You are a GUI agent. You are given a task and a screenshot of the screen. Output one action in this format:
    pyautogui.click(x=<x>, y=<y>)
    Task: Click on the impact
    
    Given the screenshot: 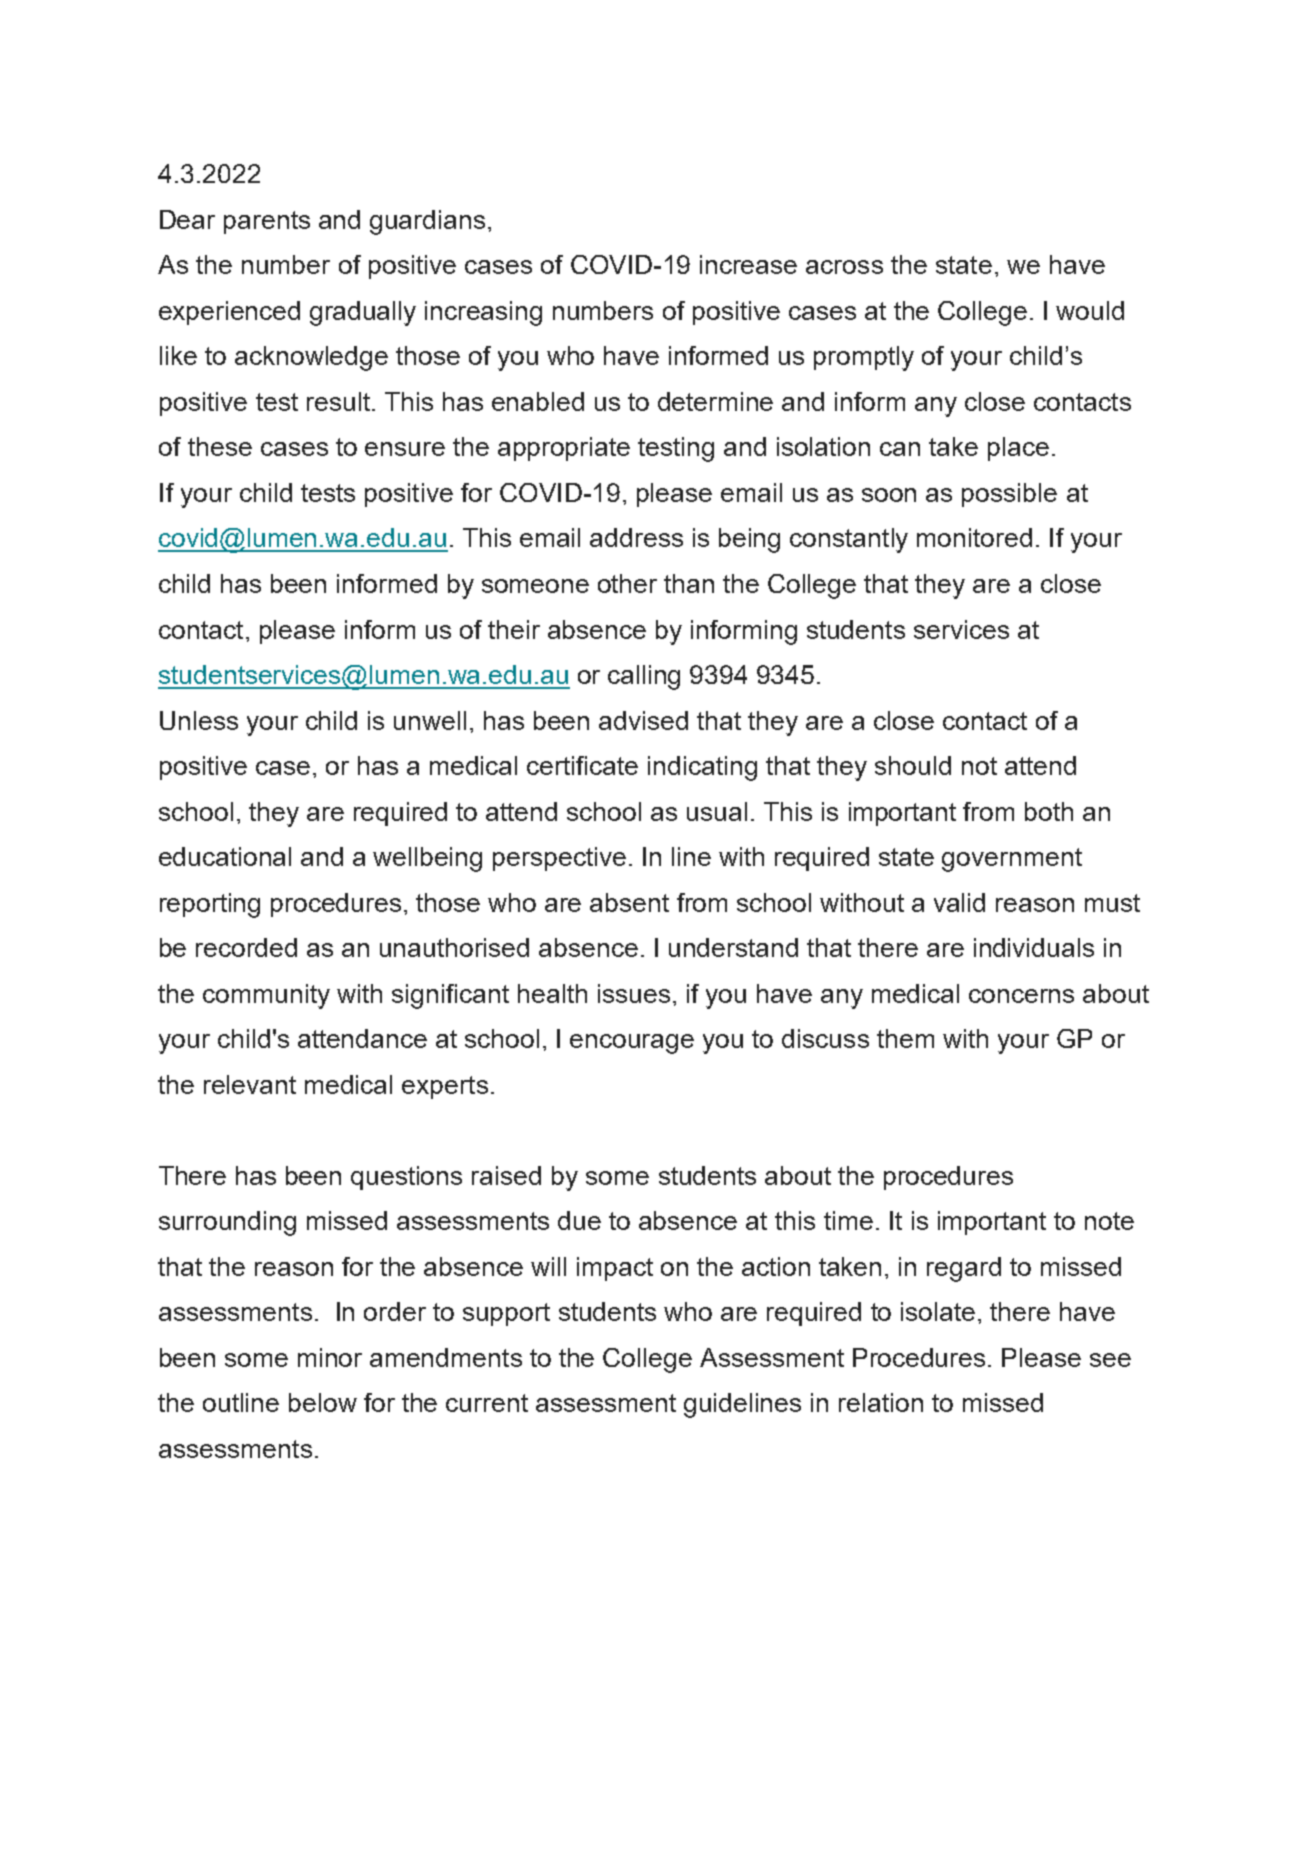 What is the action you would take?
    pyautogui.click(x=615, y=1269)
